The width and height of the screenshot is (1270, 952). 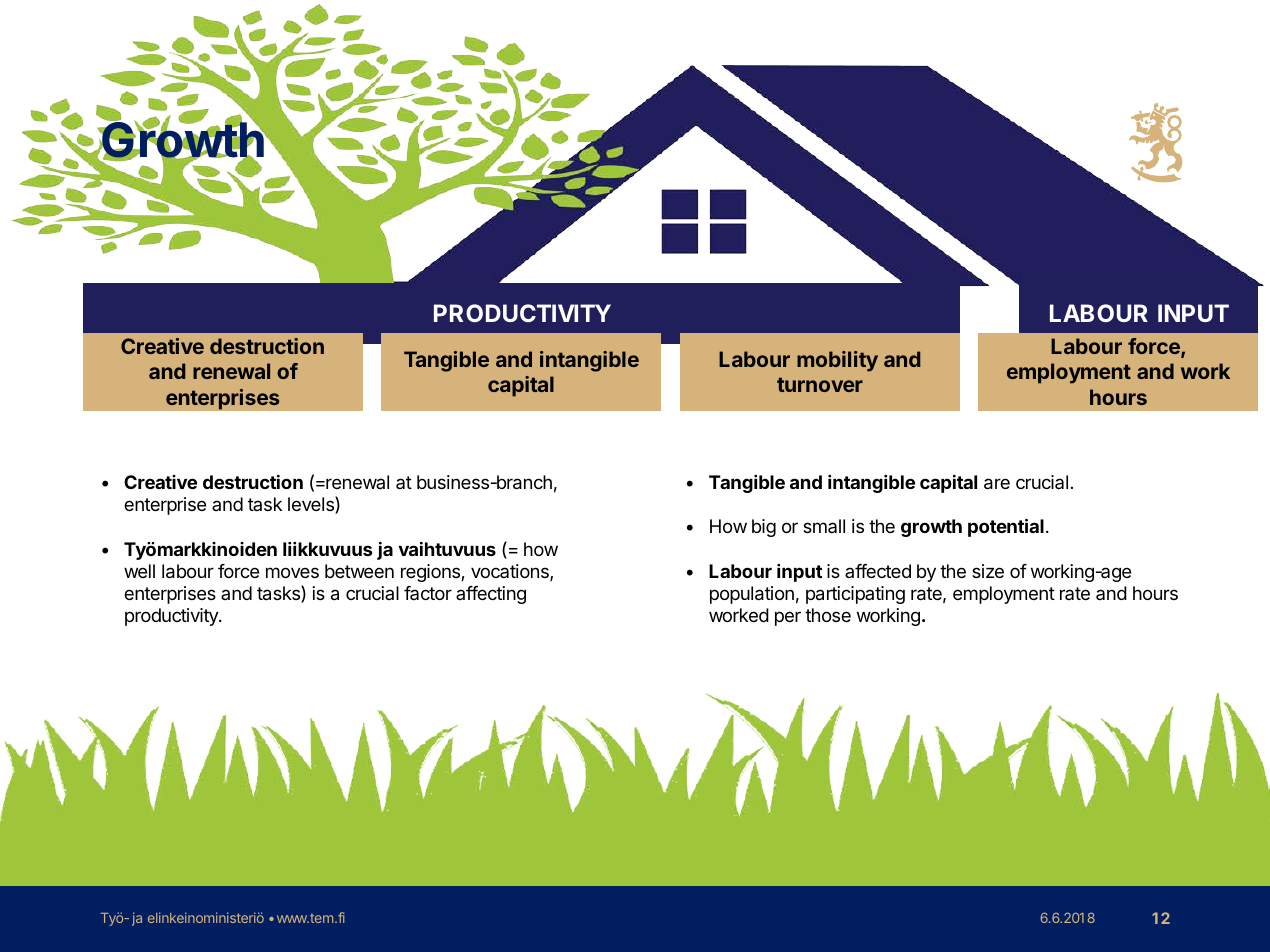 I want to click on potential, so click(x=1006, y=528).
